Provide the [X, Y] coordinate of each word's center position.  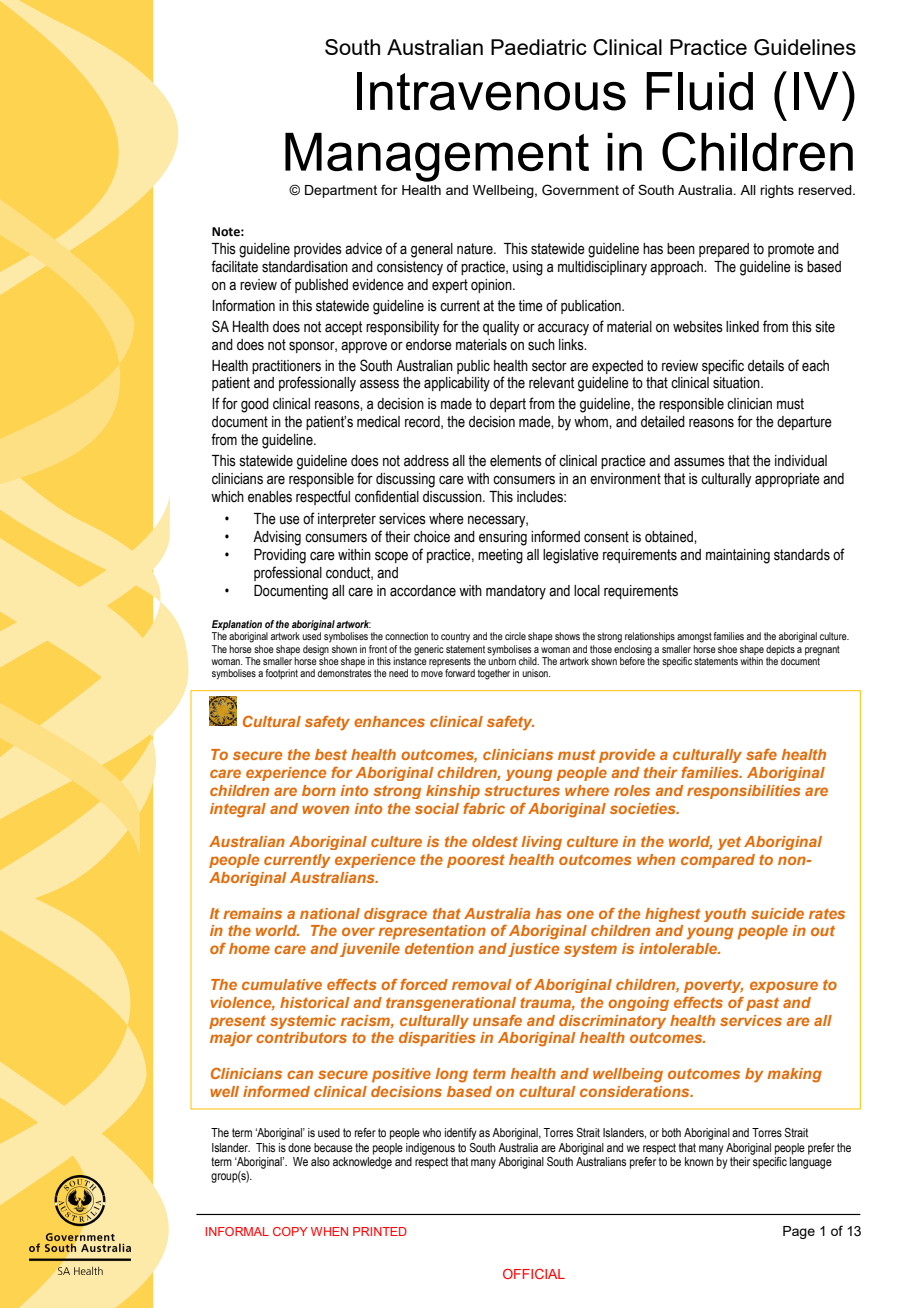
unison [536, 673]
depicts [780, 650]
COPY [290, 1231]
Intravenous [491, 91]
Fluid [699, 91]
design [316, 649]
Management [437, 157]
